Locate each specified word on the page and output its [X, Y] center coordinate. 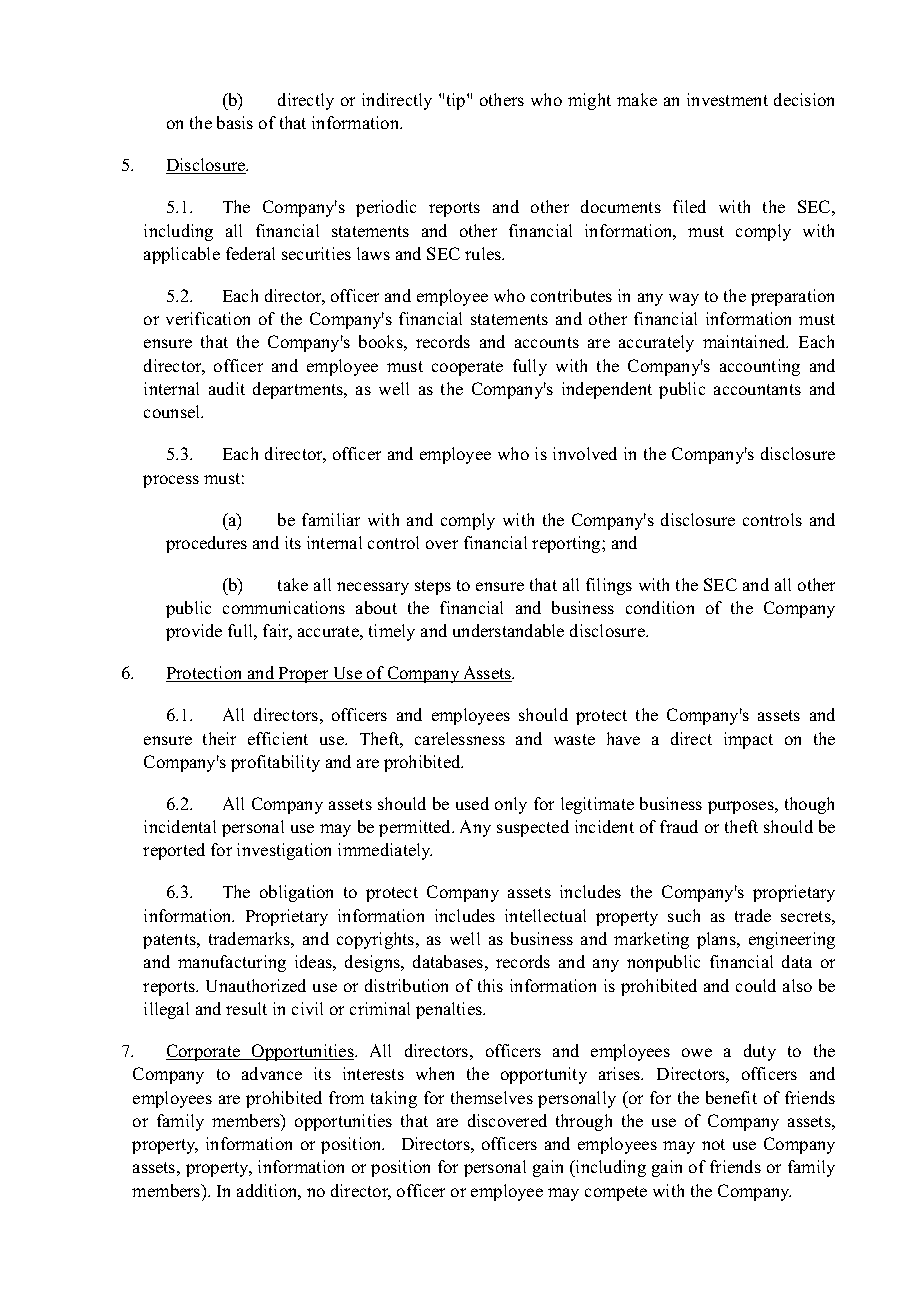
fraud [679, 826]
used [472, 803]
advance [272, 1073]
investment [727, 99]
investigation [284, 851]
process [171, 481]
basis [235, 122]
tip [457, 101]
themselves [492, 1097]
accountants [757, 389]
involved [585, 453]
